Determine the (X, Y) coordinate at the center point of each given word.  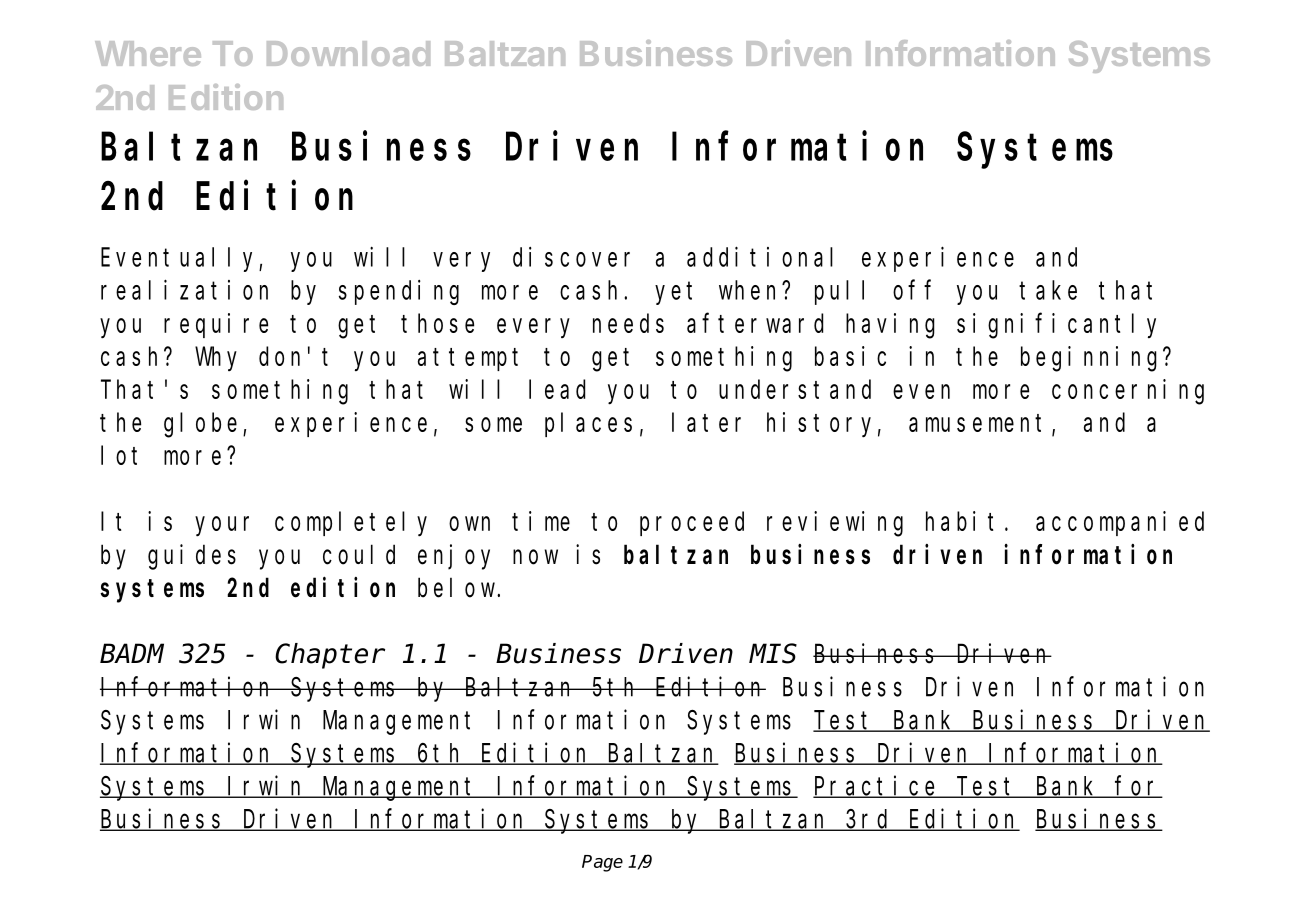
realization (184, 290)
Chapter (330, 656)
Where (148, 53)
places (588, 425)
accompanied (1120, 523)
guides (192, 557)
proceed (692, 524)
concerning (1128, 392)
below (458, 588)
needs (628, 323)
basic (850, 356)
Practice (877, 786)
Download (348, 53)
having (890, 326)
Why (216, 359)
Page (602, 863)
